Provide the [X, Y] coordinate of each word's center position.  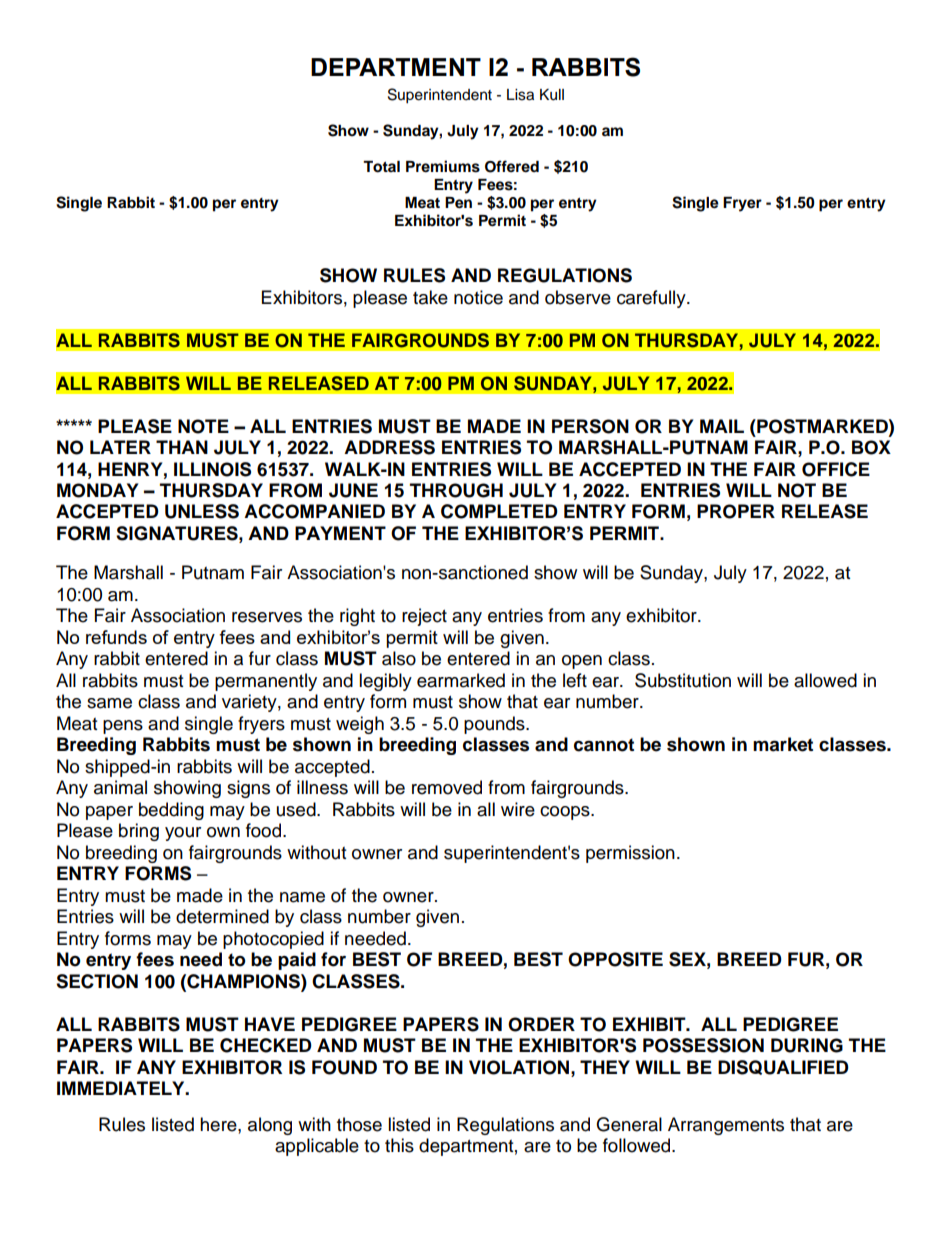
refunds [116, 637]
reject [424, 617]
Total [381, 167]
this [399, 1145]
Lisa [520, 95]
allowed [825, 680]
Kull [552, 95]
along [270, 1126]
